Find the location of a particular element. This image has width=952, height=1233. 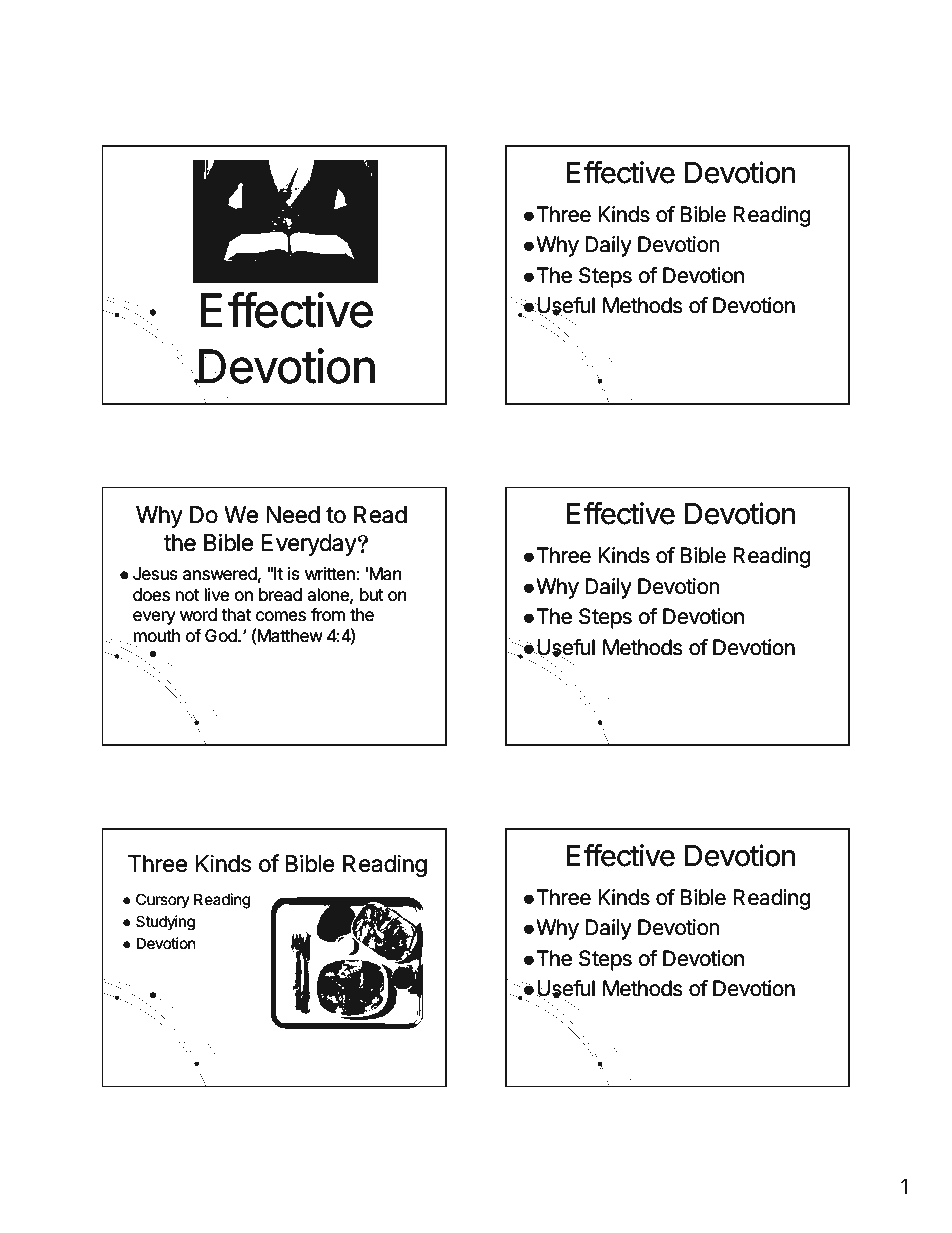

not is located at coordinates (187, 595).
